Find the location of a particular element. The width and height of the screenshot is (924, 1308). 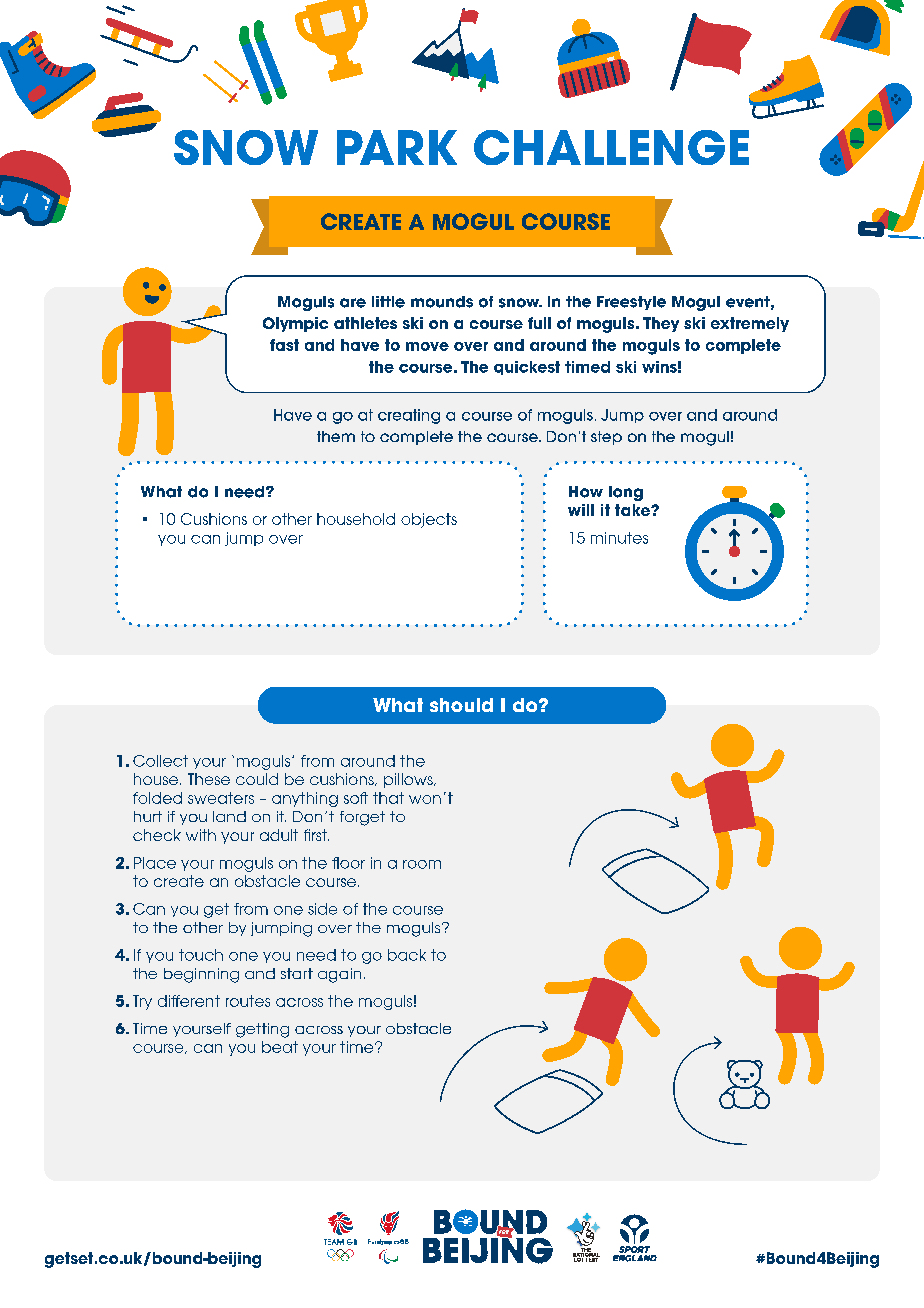

CHALLENGE is located at coordinates (611, 147).
